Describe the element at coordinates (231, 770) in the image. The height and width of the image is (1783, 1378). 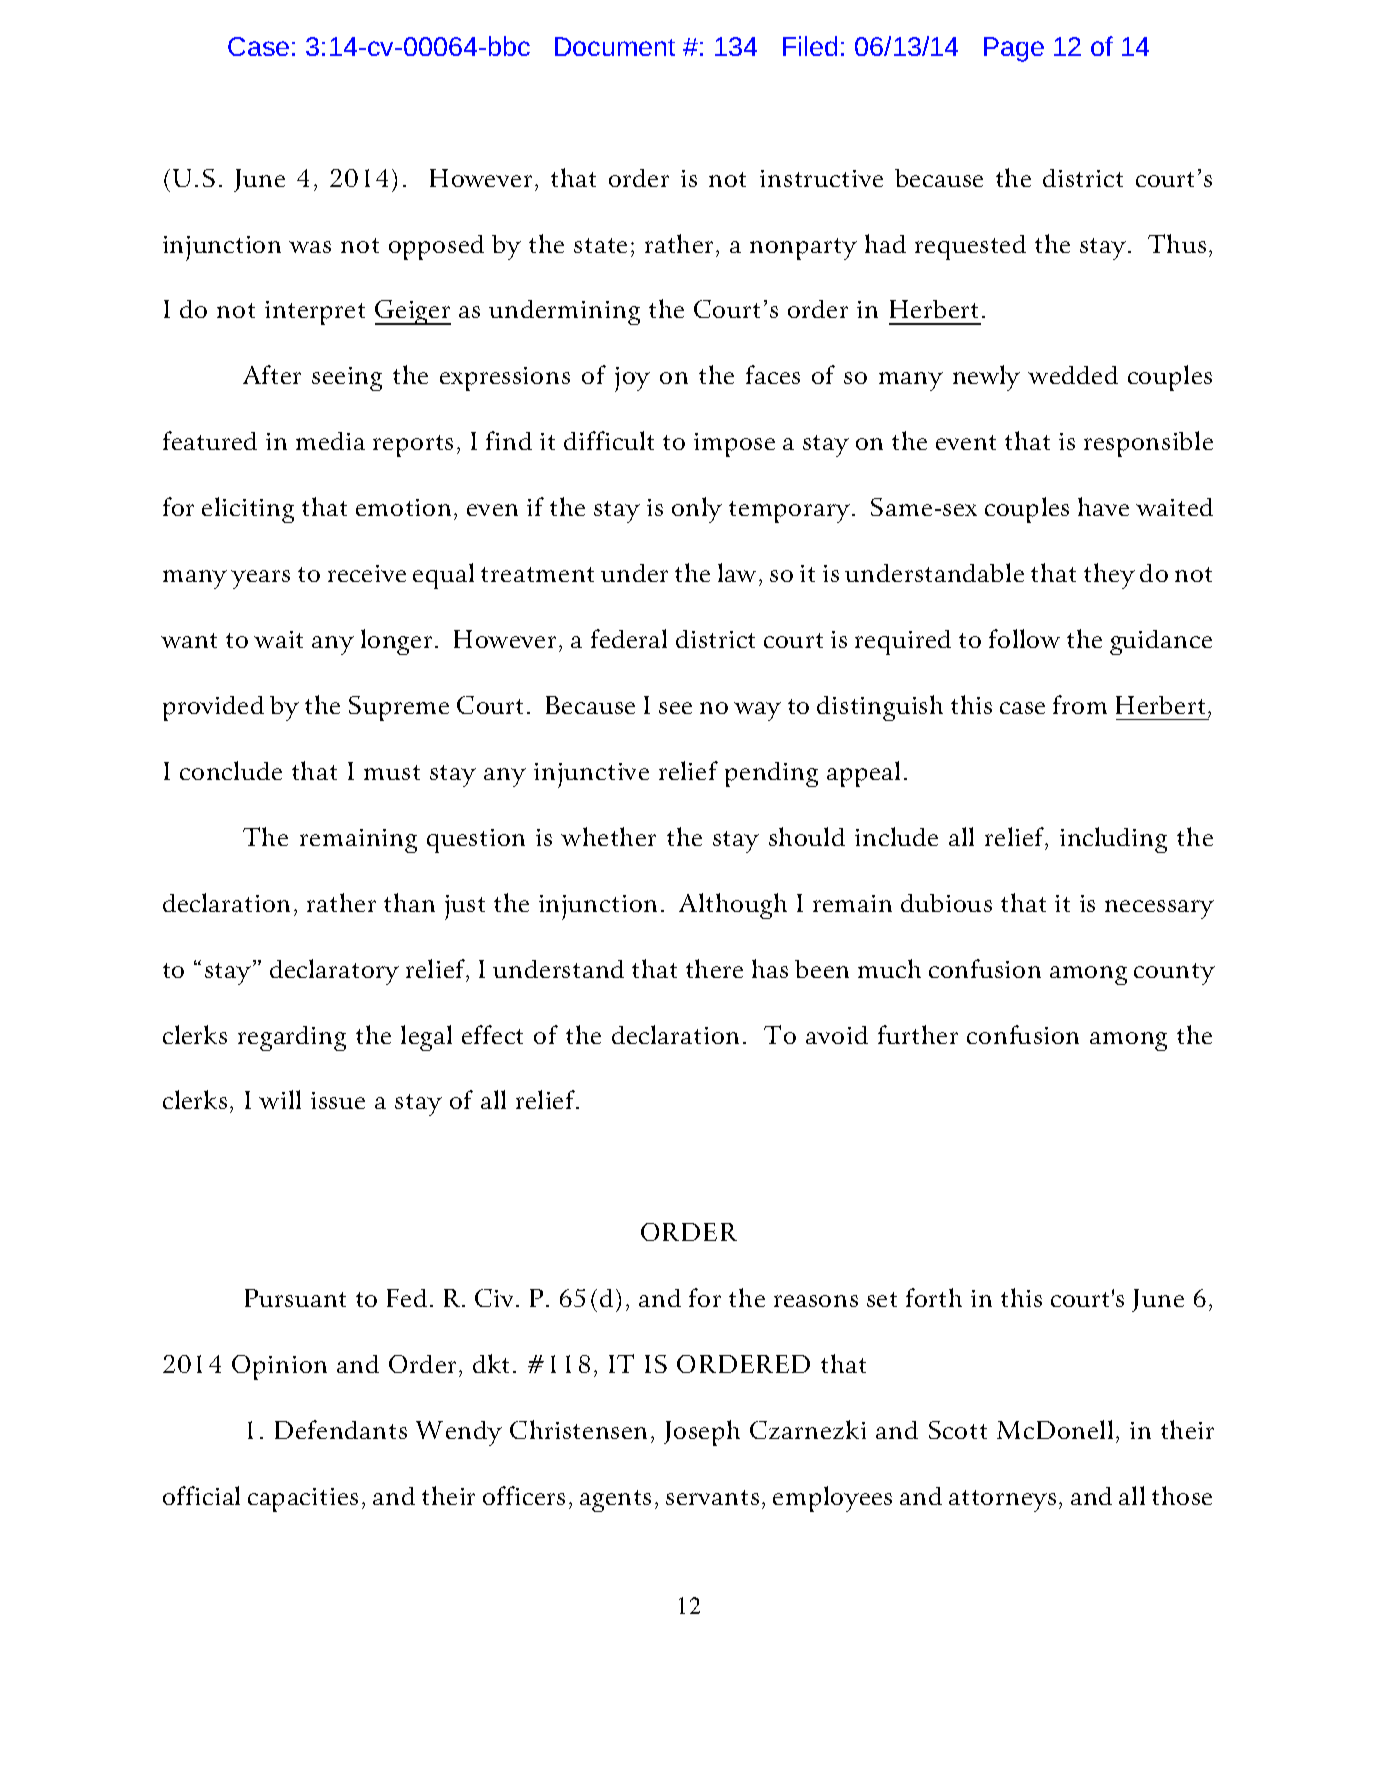
I see `conclude` at that location.
